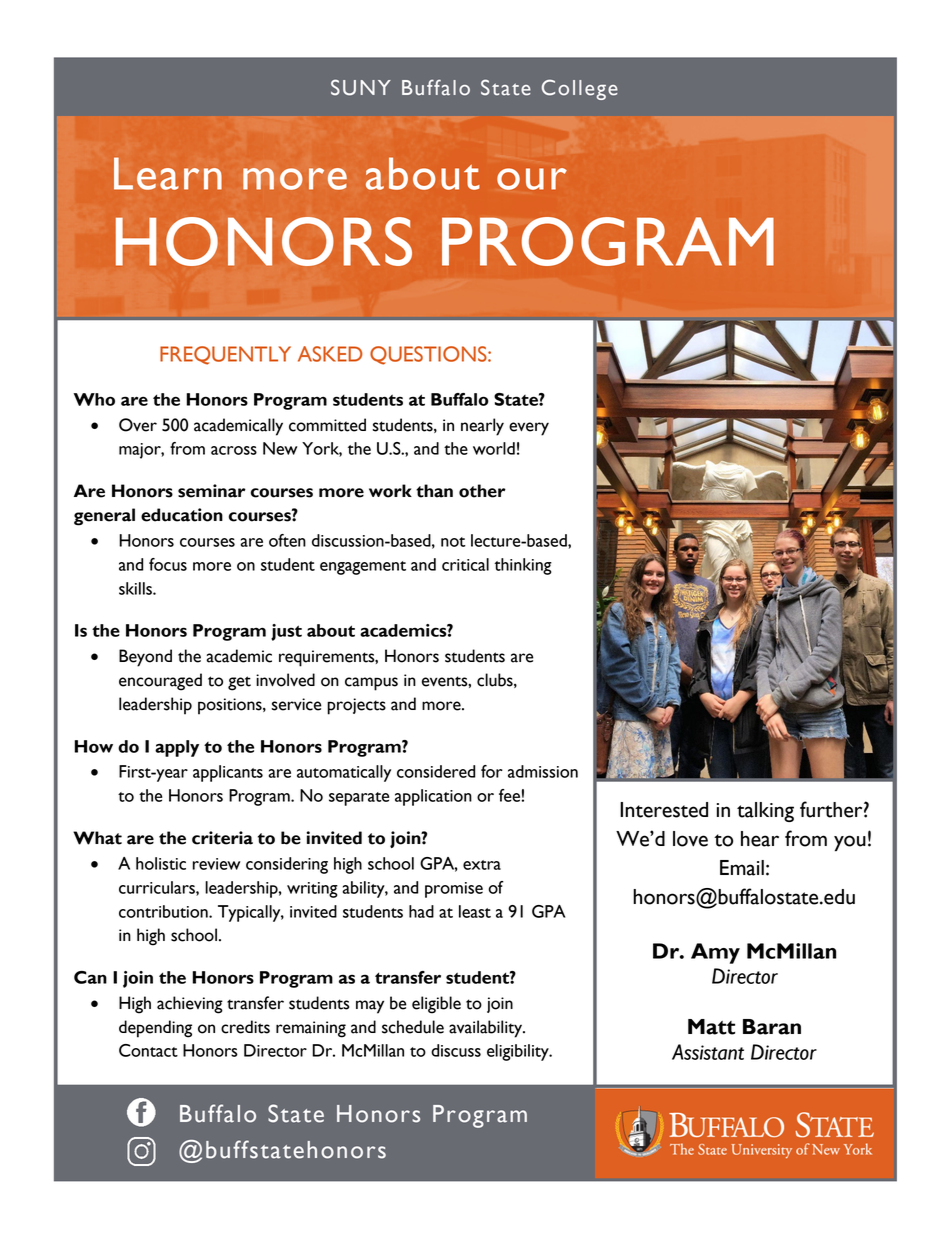 This screenshot has height=1233, width=952. What do you see at coordinates (330, 354) in the screenshot?
I see `ASKED` at bounding box center [330, 354].
